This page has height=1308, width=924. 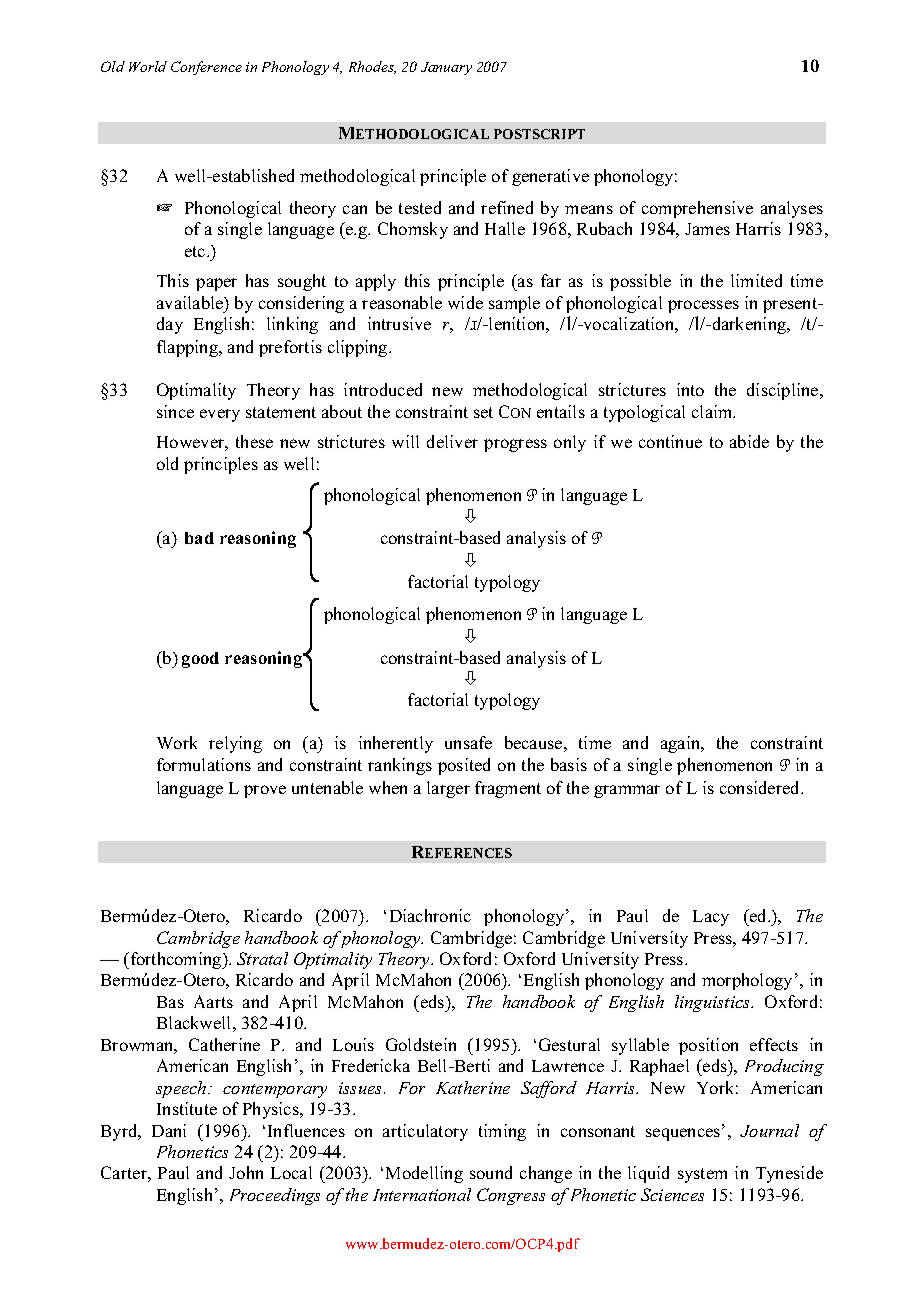 What do you see at coordinates (200, 660) in the page?
I see `good` at bounding box center [200, 660].
